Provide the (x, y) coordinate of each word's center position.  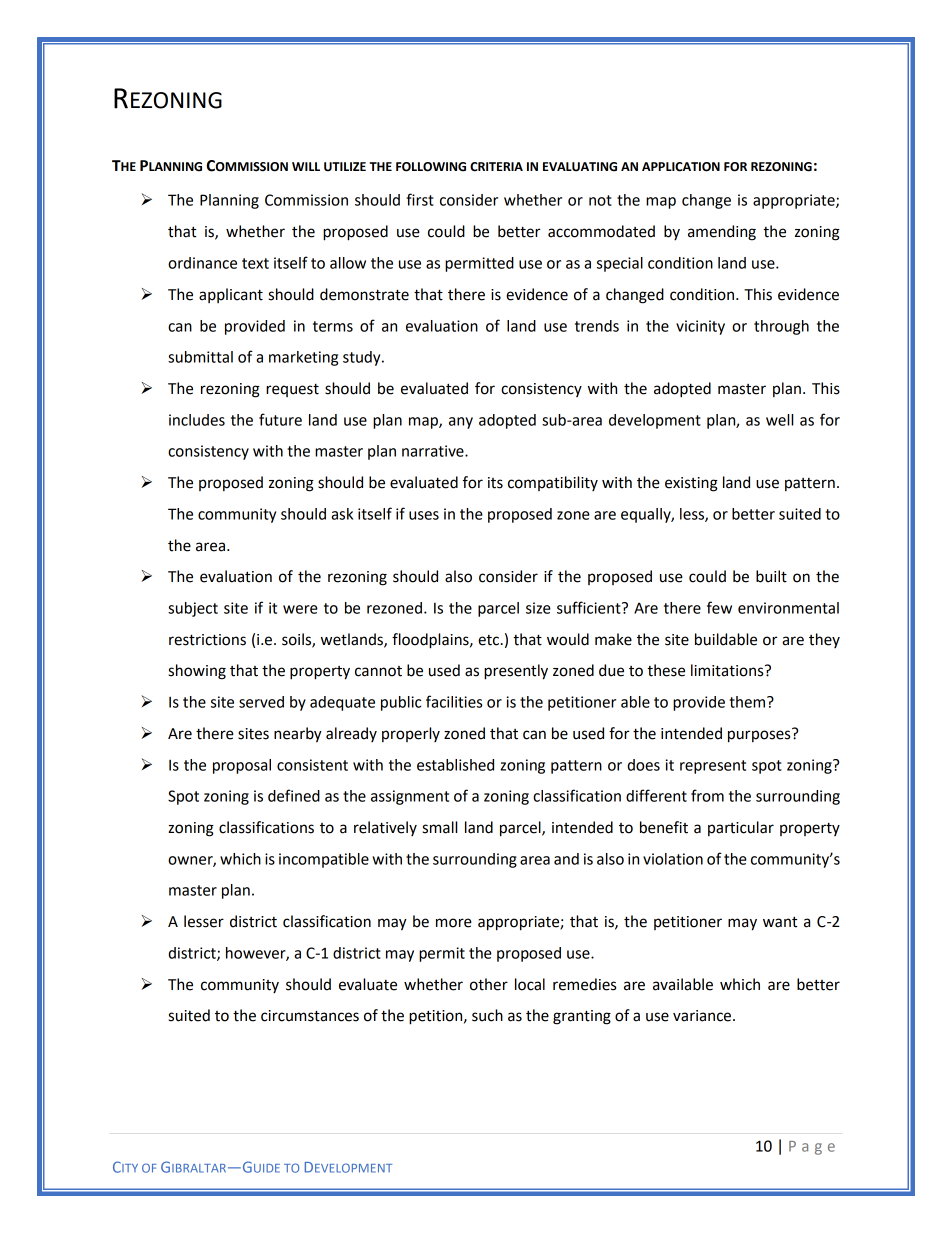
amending (722, 233)
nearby (298, 735)
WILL (306, 166)
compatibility (553, 483)
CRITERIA (496, 167)
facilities (454, 701)
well (779, 420)
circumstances (310, 1016)
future (280, 419)
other (489, 984)
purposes (760, 735)
